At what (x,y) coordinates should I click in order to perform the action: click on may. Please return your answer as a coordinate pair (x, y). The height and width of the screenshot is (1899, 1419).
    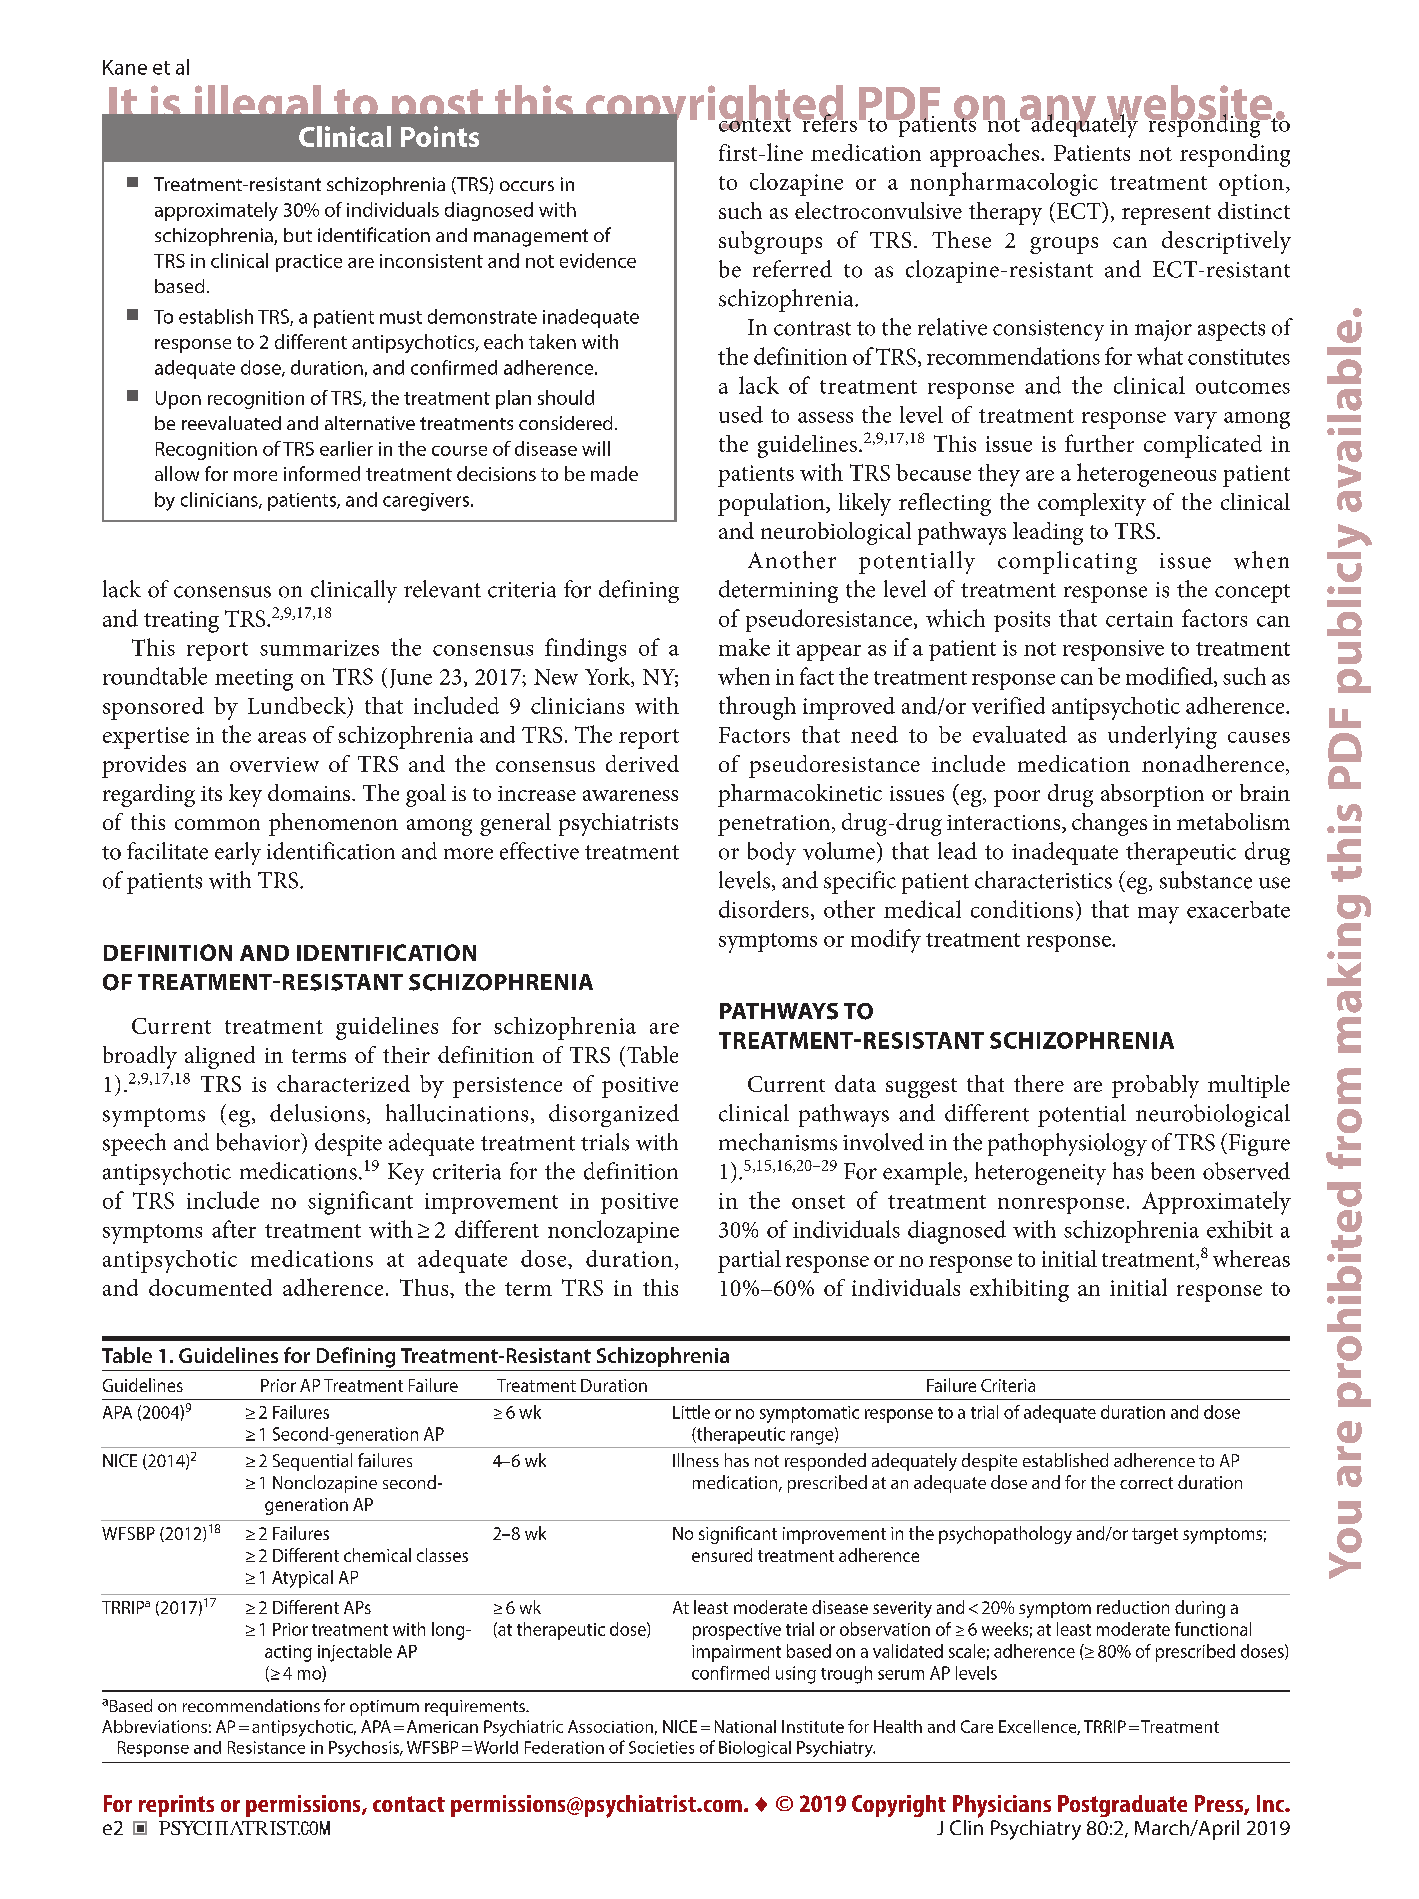
    Looking at the image, I should click on (1158, 915).
